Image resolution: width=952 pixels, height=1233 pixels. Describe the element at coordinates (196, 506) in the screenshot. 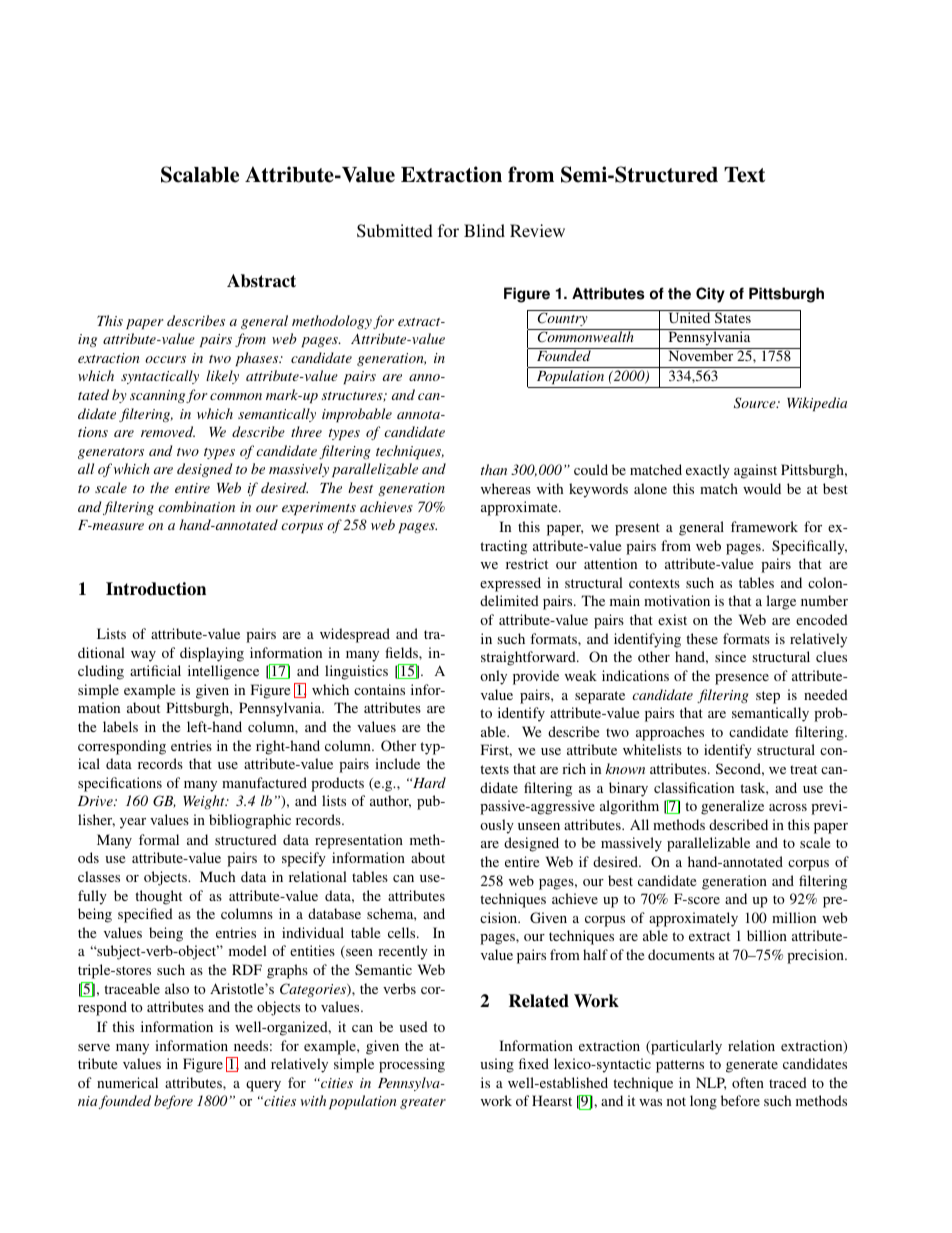

I see `combination` at that location.
